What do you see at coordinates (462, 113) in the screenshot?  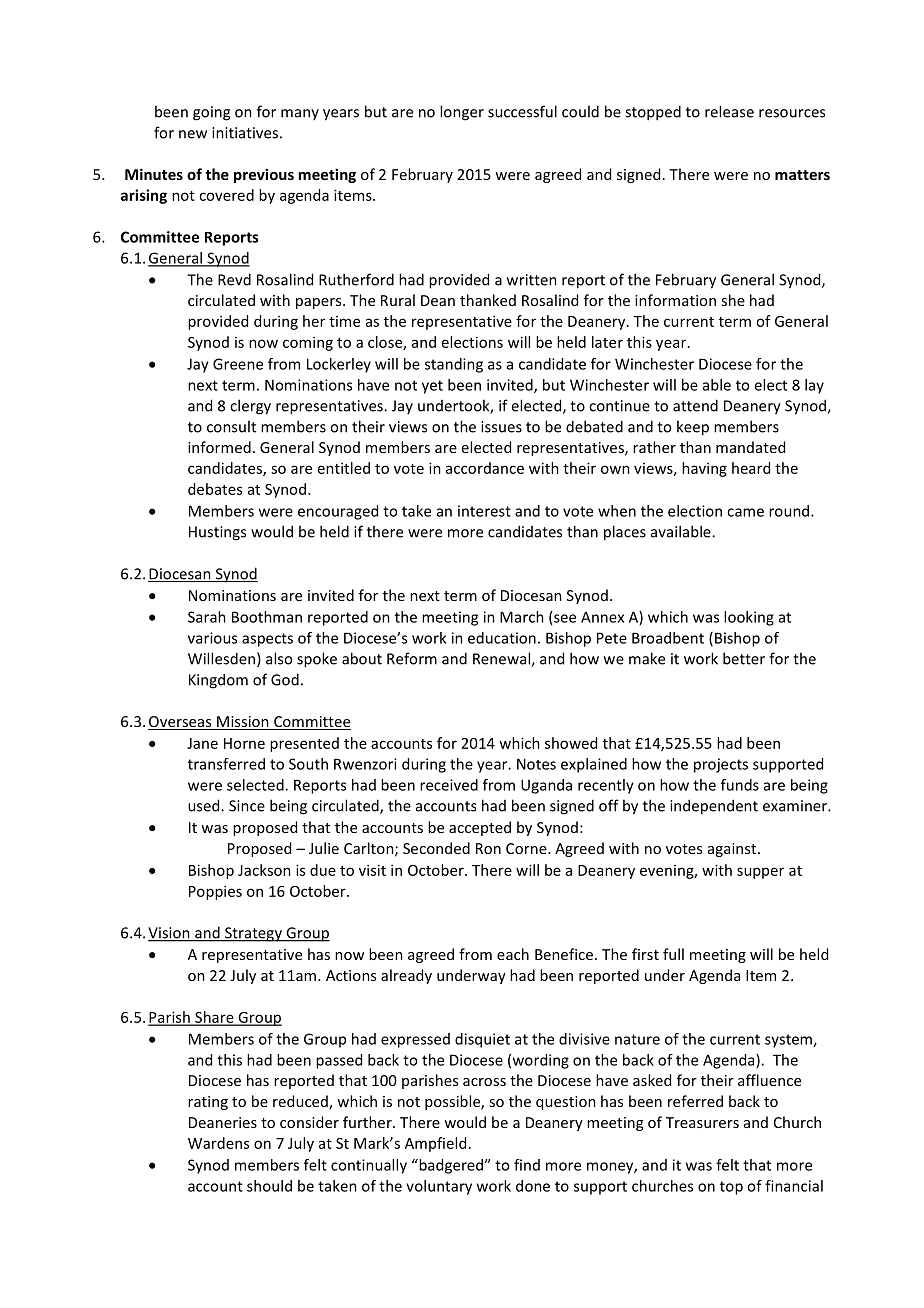 I see `longer` at bounding box center [462, 113].
